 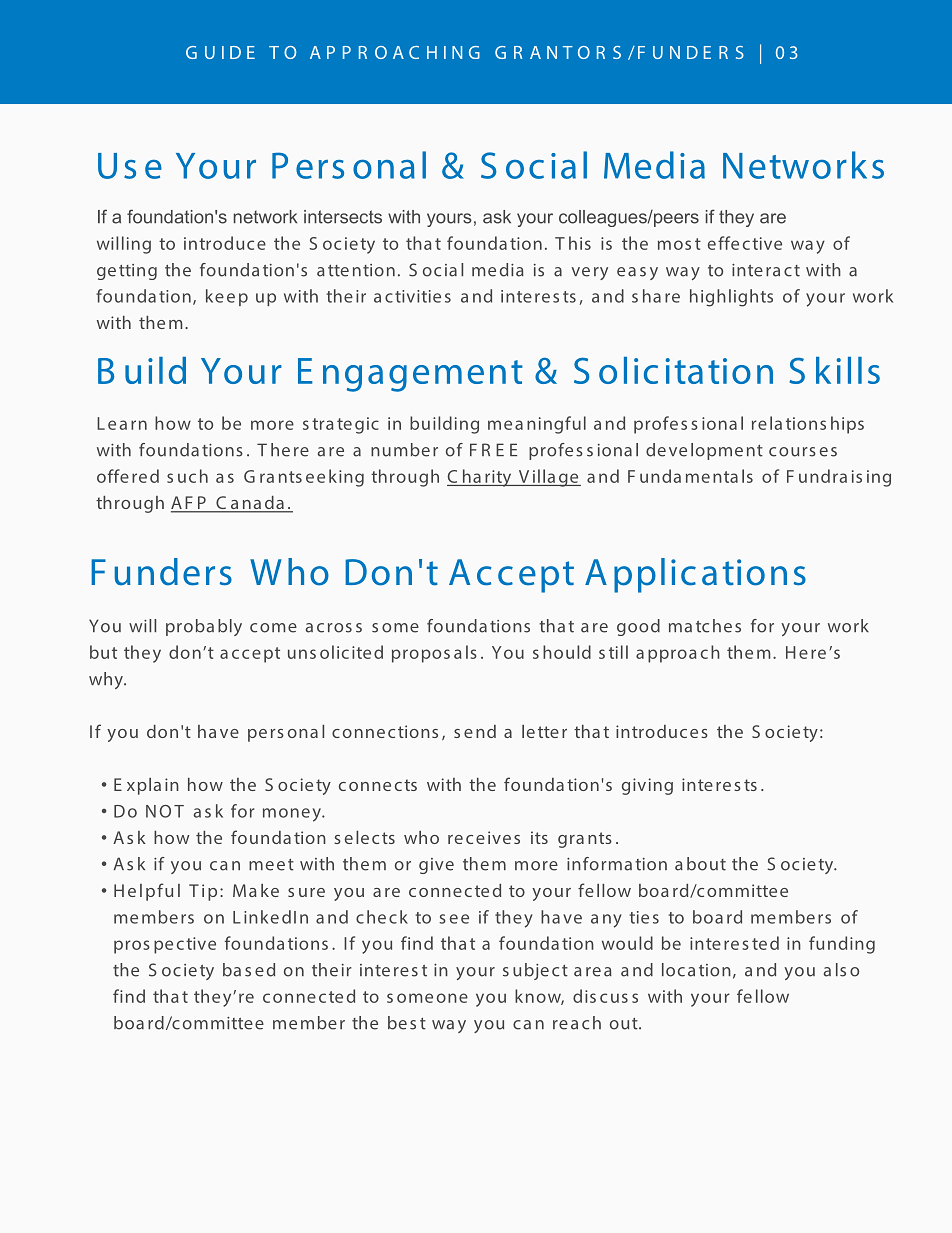 What do you see at coordinates (725, 477) in the screenshot?
I see `nta` at bounding box center [725, 477].
